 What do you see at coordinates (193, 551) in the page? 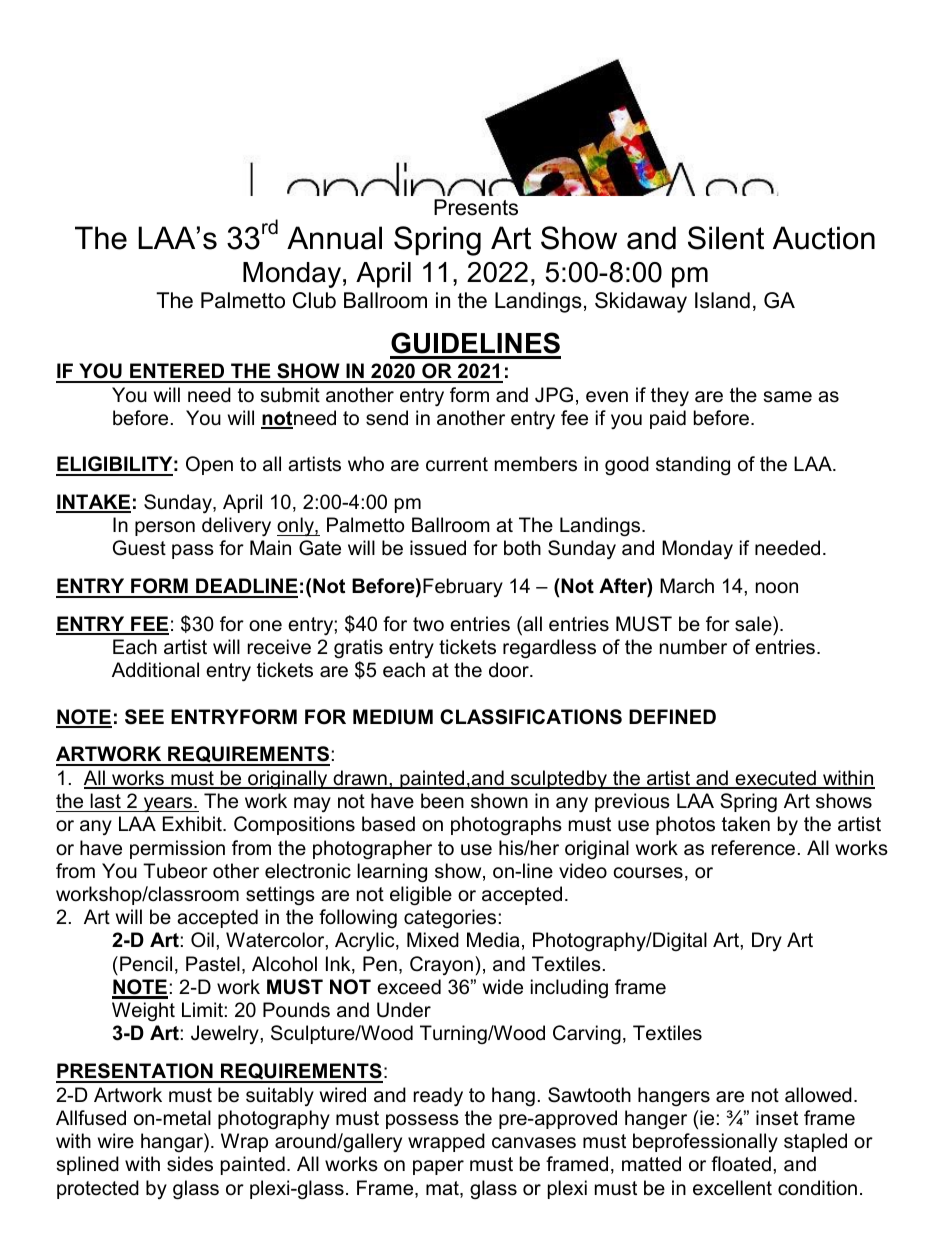
I see `pass` at bounding box center [193, 551].
